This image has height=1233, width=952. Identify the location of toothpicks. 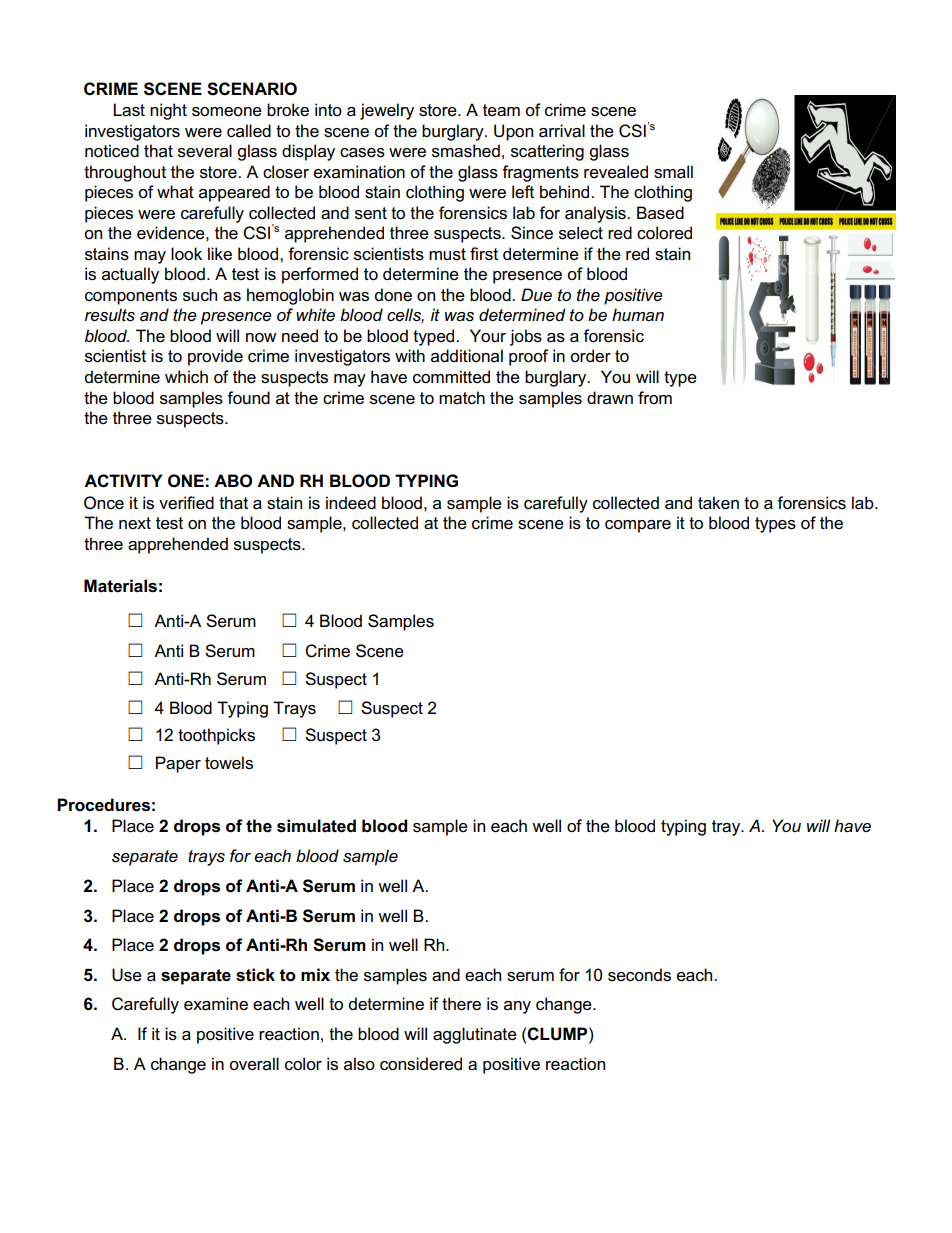
(216, 736).
